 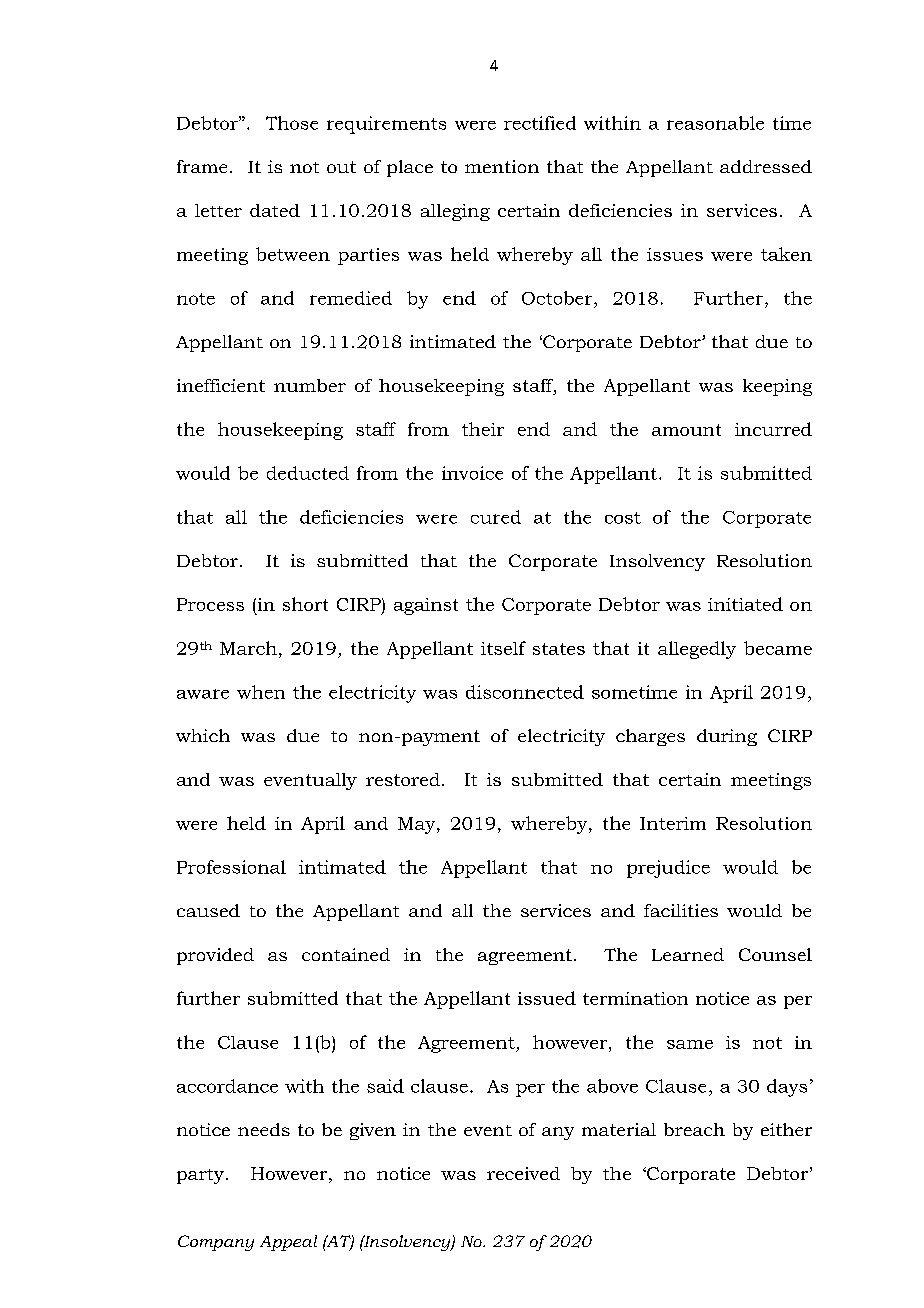 What do you see at coordinates (496, 517) in the screenshot?
I see `cured` at bounding box center [496, 517].
